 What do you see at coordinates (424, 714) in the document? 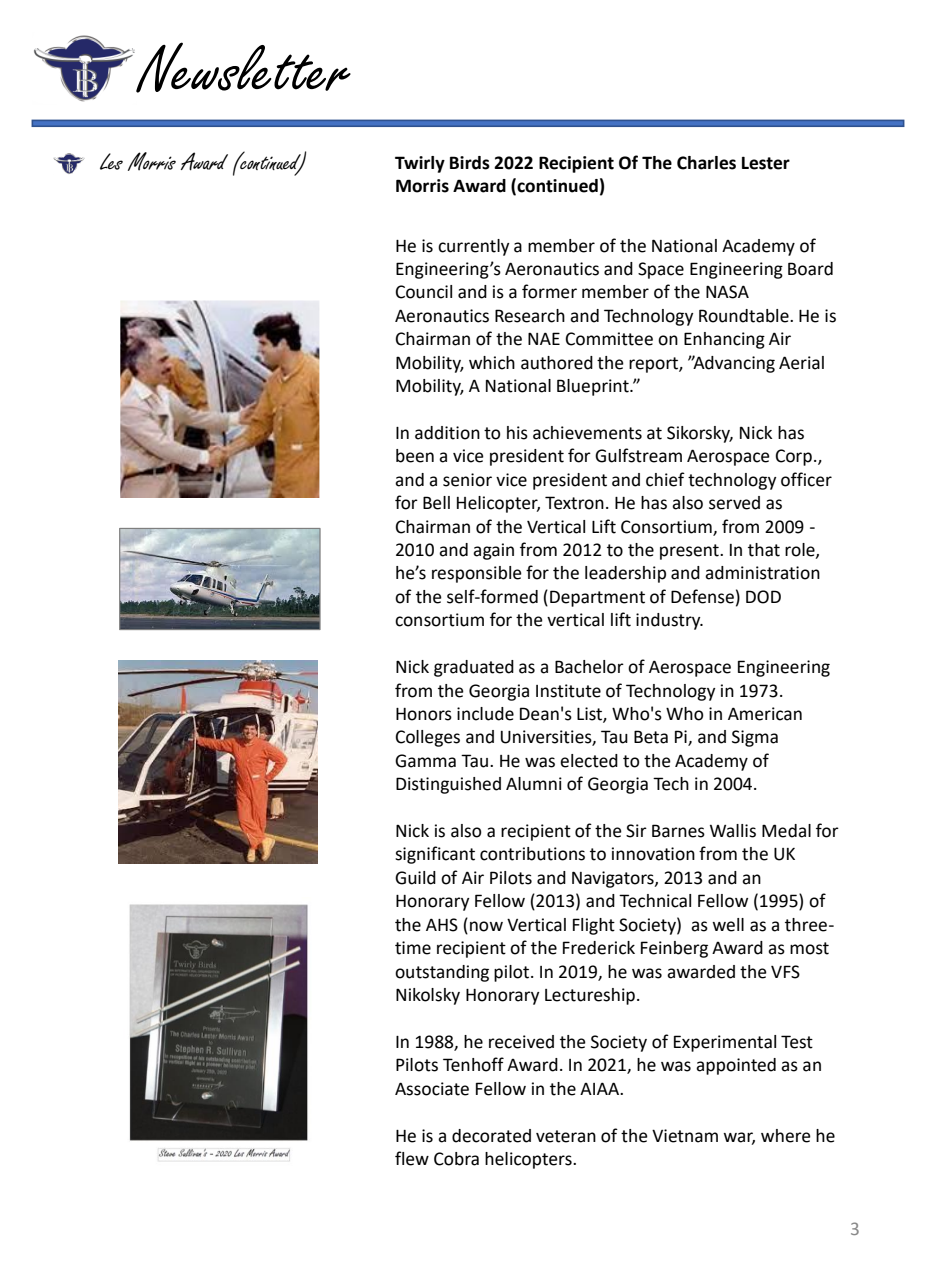
I see `Honors` at bounding box center [424, 714].
